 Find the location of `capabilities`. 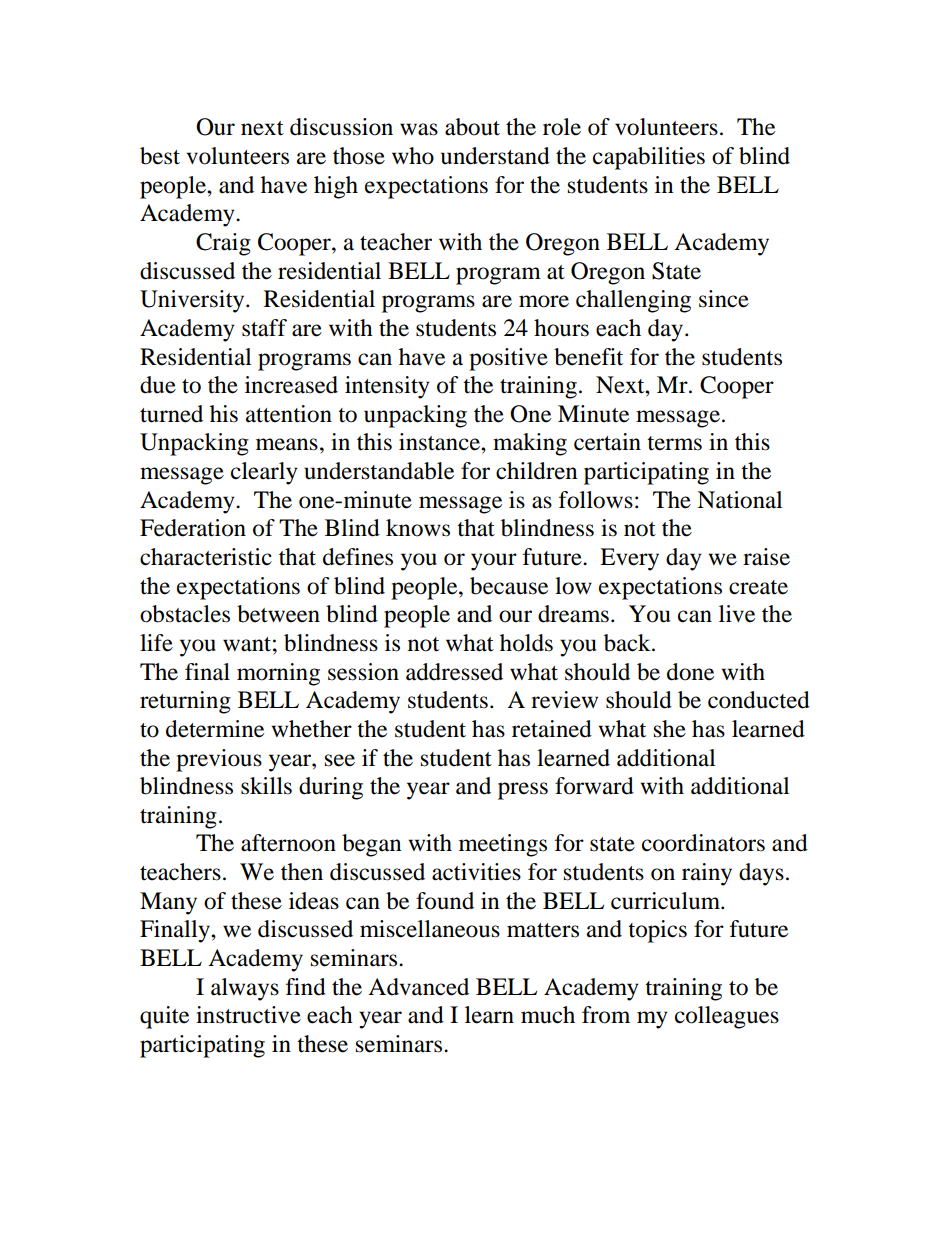

capabilities is located at coordinates (649, 158).
